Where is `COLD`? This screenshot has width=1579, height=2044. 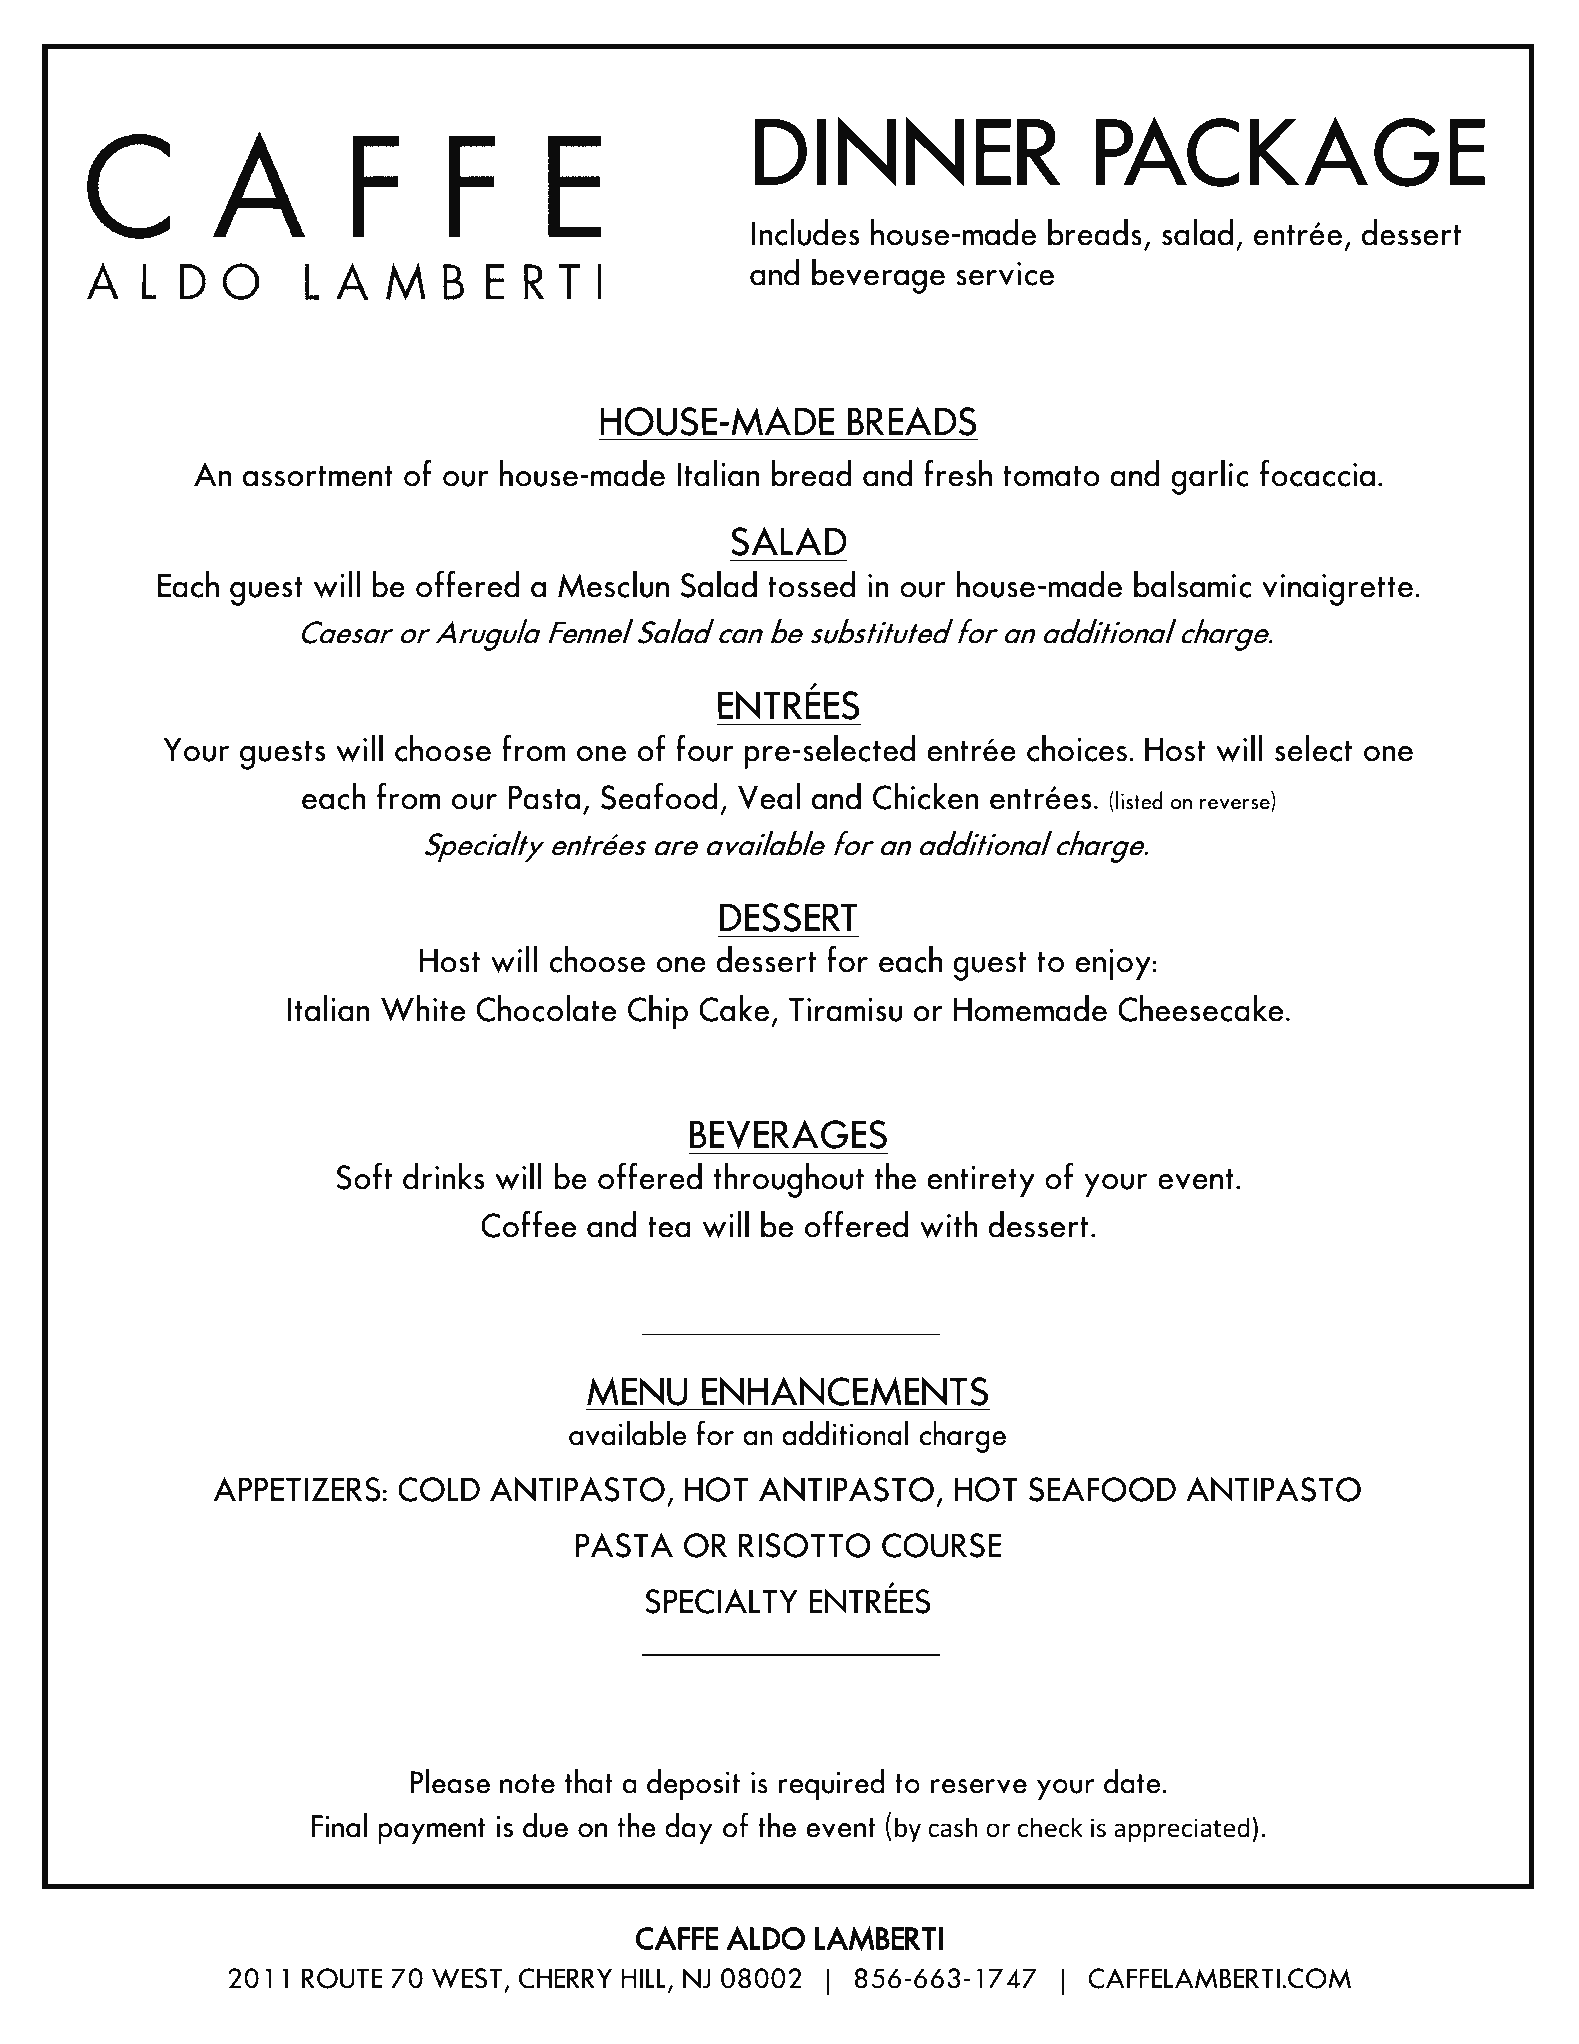
COLD is located at coordinates (439, 1489).
